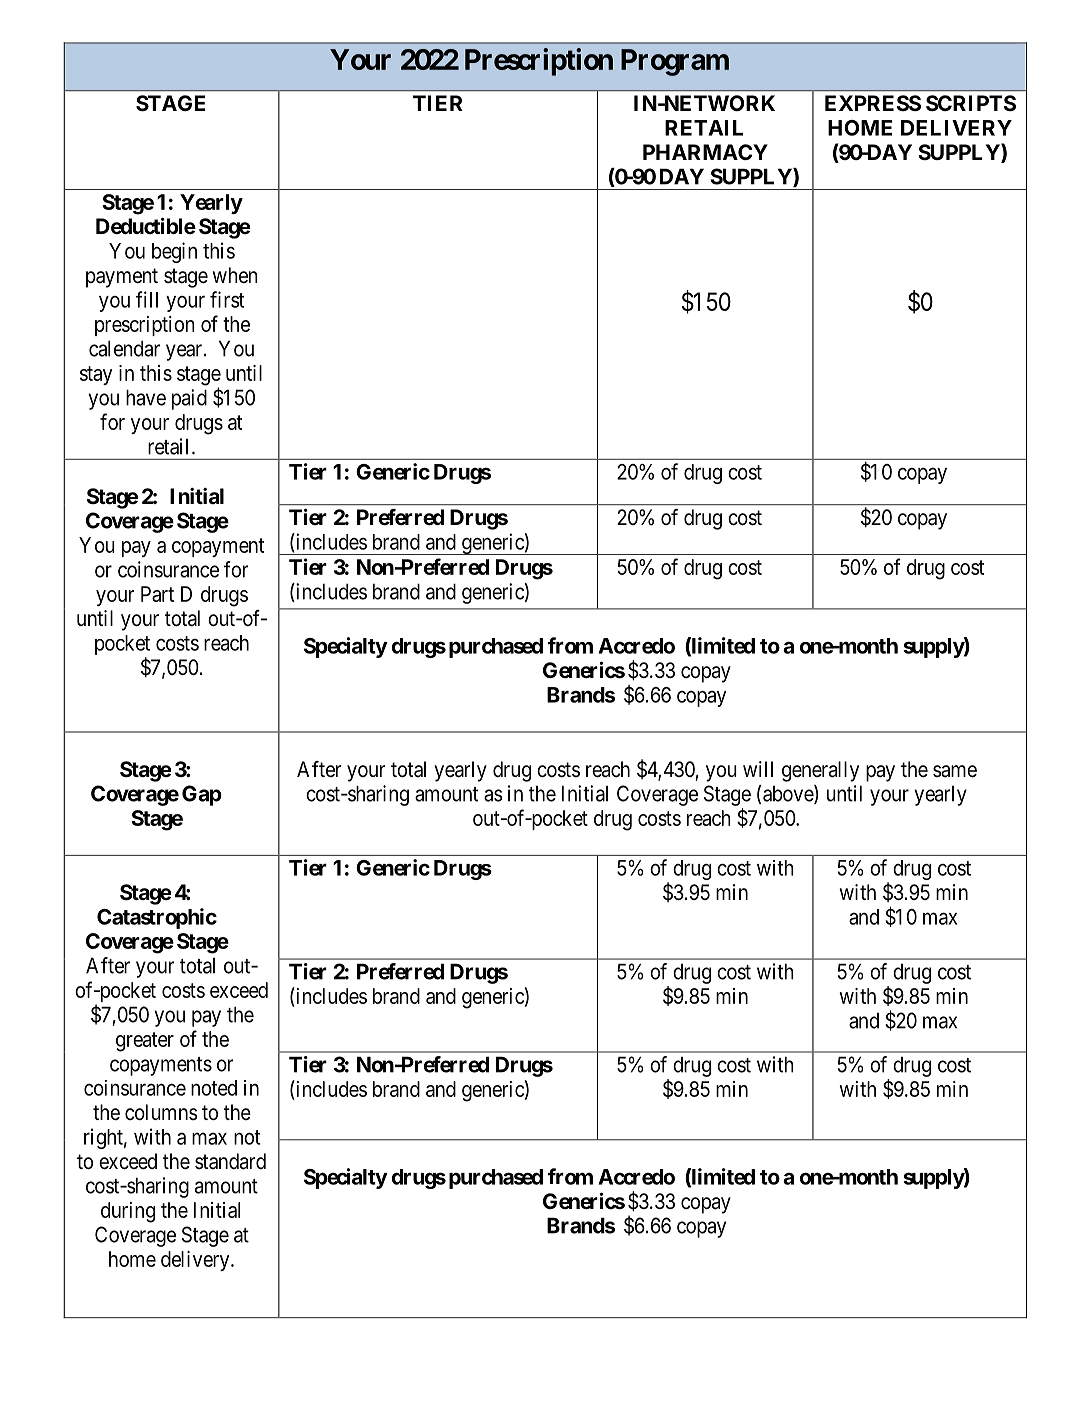  Describe the element at coordinates (675, 62) in the page. I see `Program` at that location.
